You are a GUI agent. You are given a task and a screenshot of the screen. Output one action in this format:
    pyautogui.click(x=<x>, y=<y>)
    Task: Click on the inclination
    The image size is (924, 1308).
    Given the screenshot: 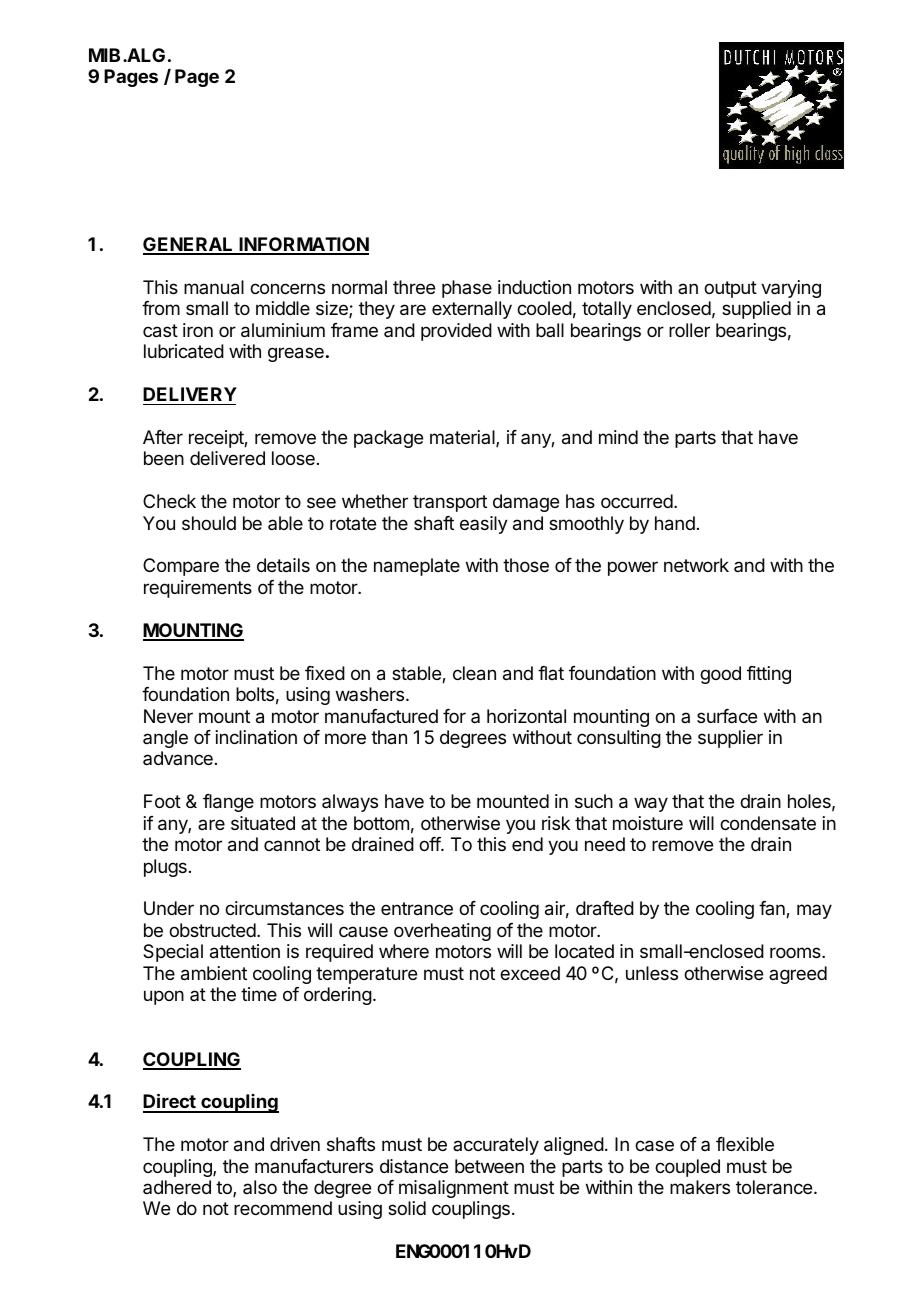 What is the action you would take?
    pyautogui.click(x=256, y=737)
